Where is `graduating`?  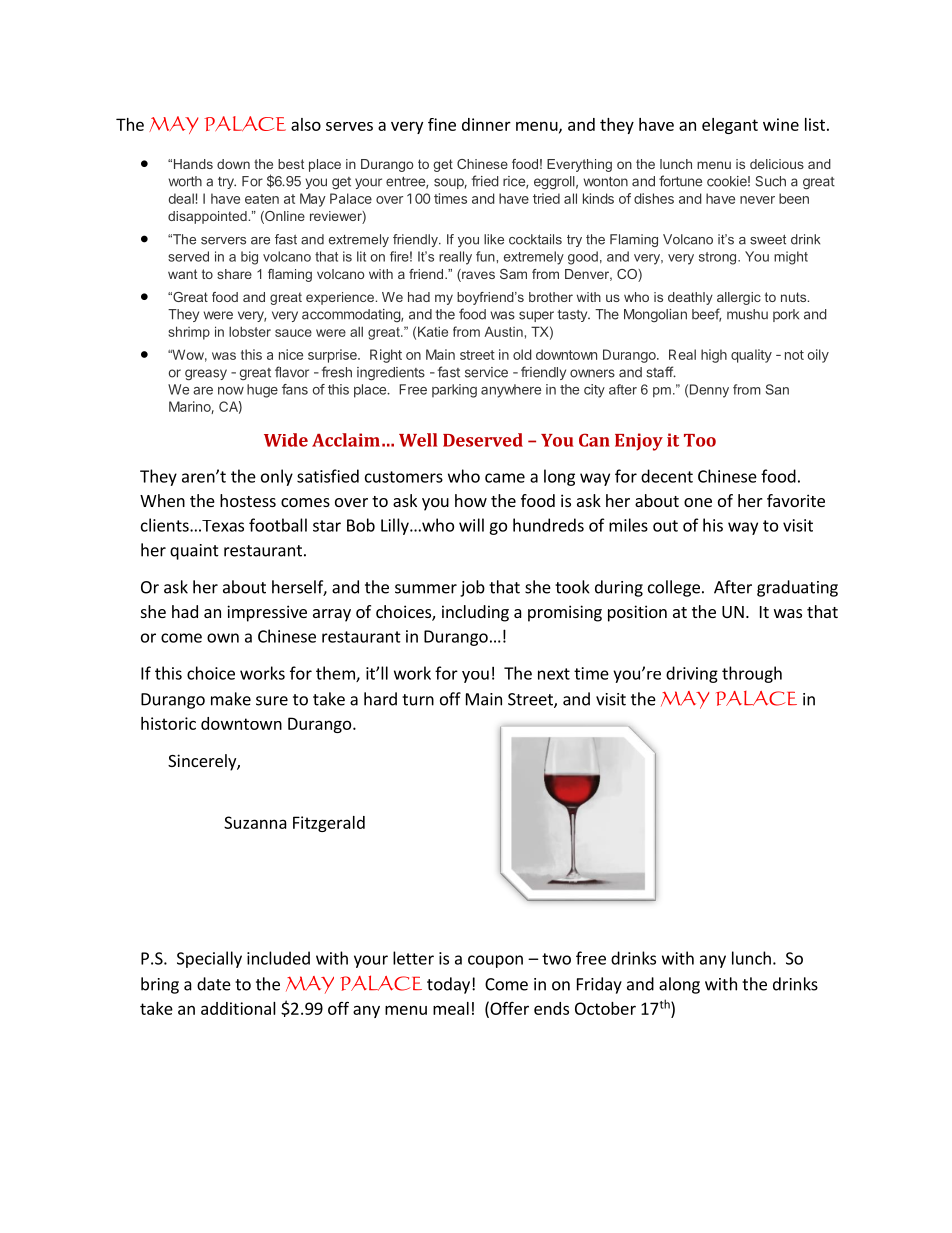 graduating is located at coordinates (797, 588).
